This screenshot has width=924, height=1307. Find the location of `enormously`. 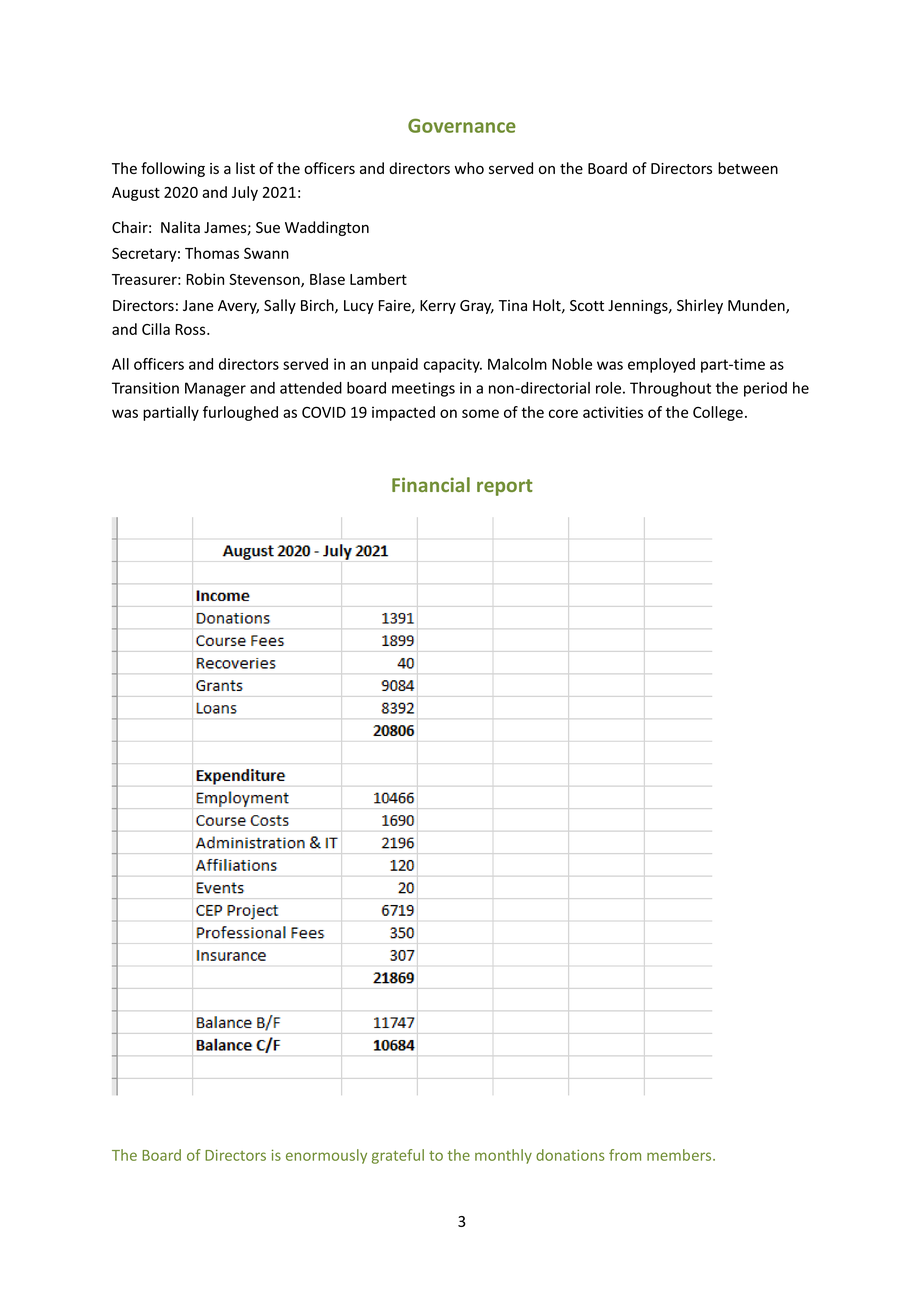

enormously is located at coordinates (326, 1156).
